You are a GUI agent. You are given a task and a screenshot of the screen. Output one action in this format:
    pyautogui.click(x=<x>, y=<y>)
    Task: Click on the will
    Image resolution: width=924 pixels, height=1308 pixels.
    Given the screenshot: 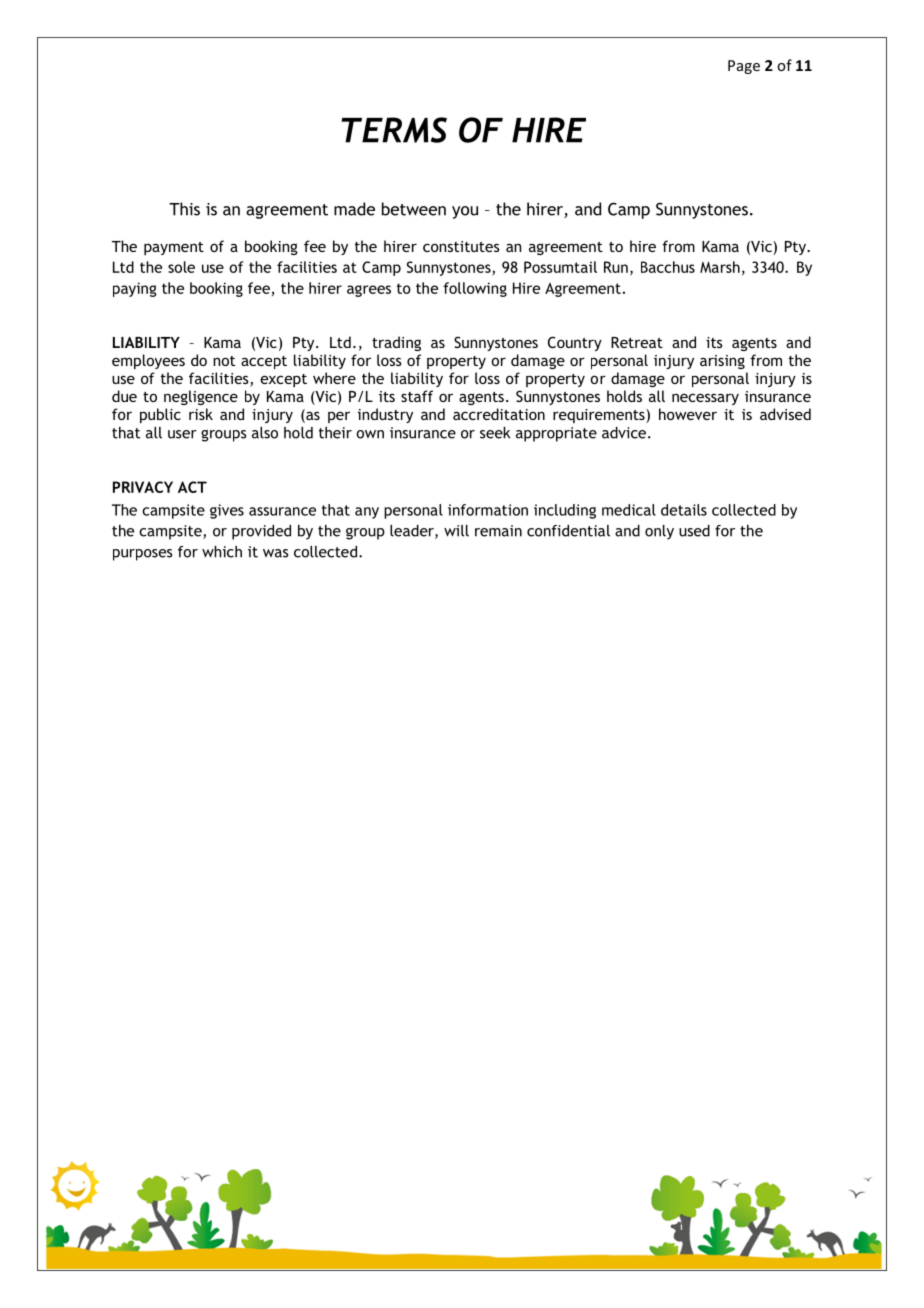 What is the action you would take?
    pyautogui.click(x=456, y=531)
